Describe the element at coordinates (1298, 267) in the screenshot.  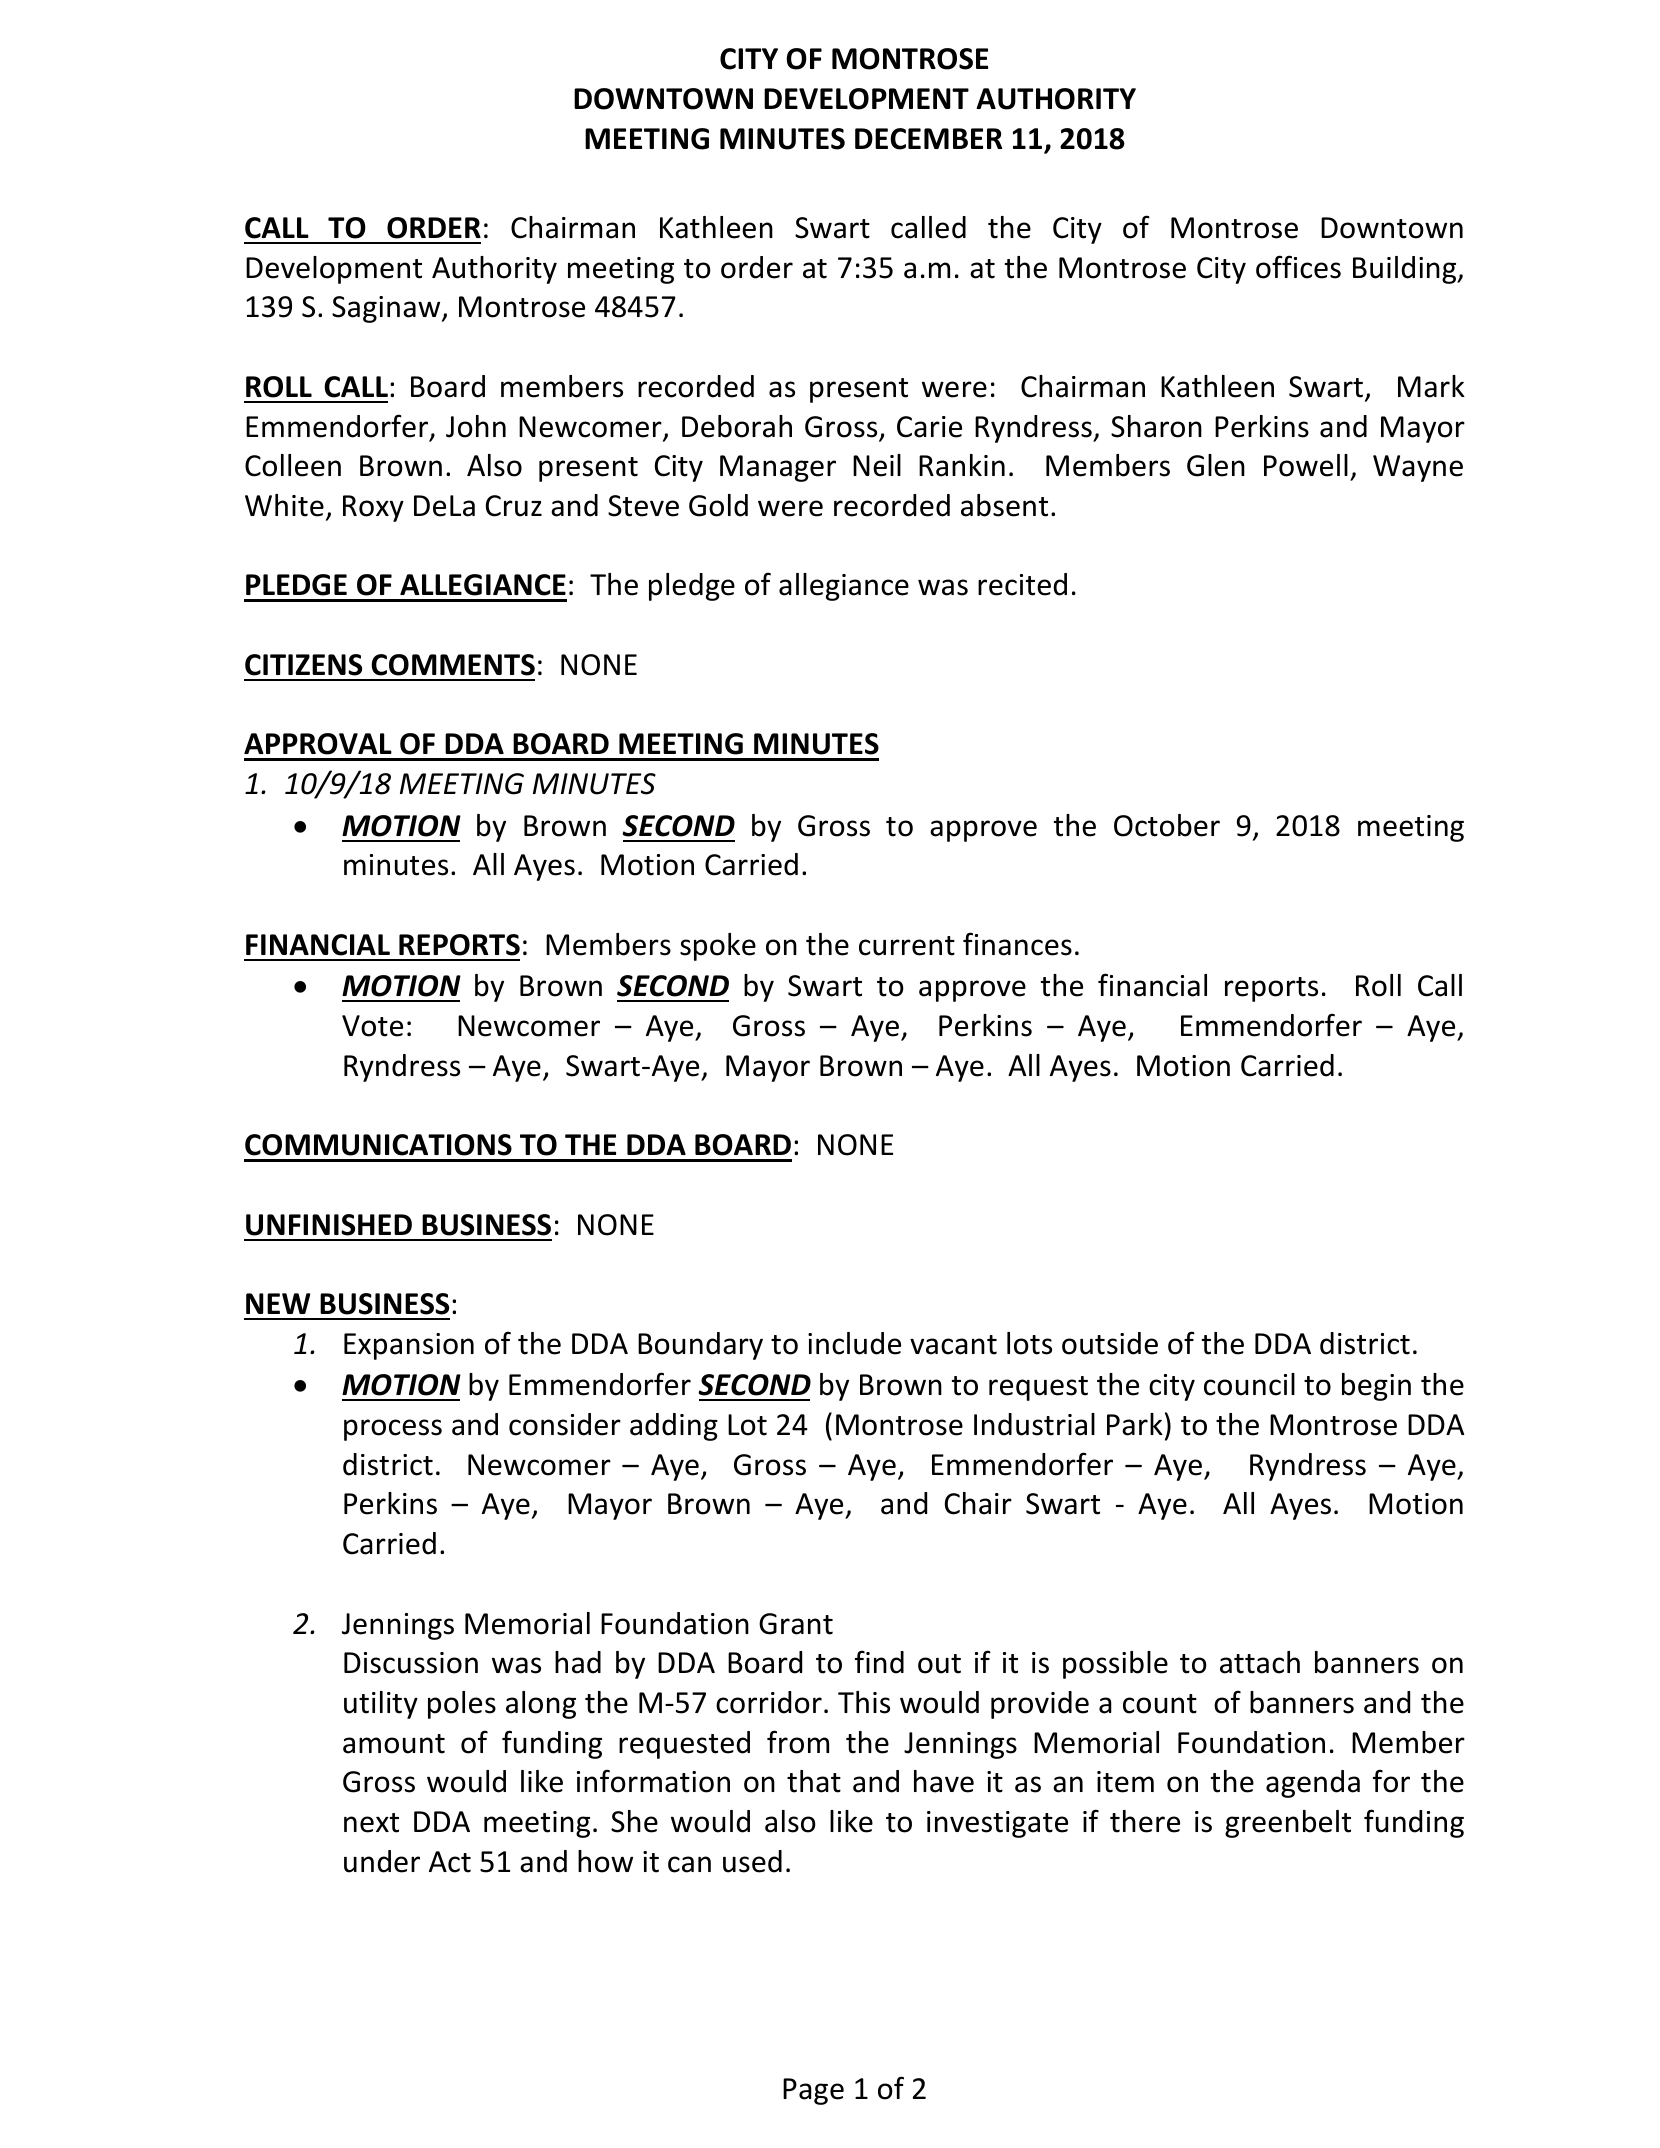
I see `offices` at that location.
